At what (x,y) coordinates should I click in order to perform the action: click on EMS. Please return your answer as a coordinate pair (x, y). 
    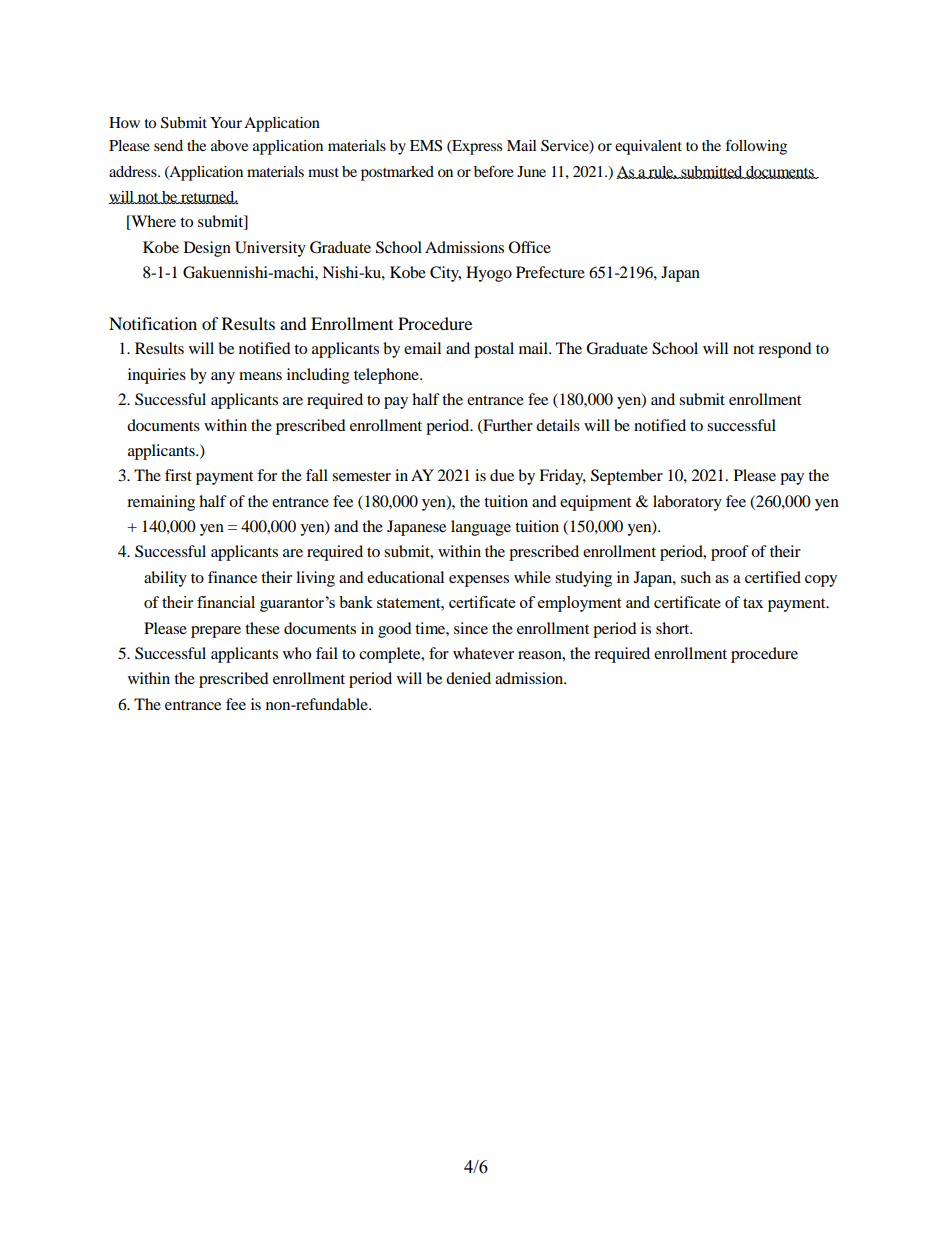
    Looking at the image, I should click on (426, 146).
